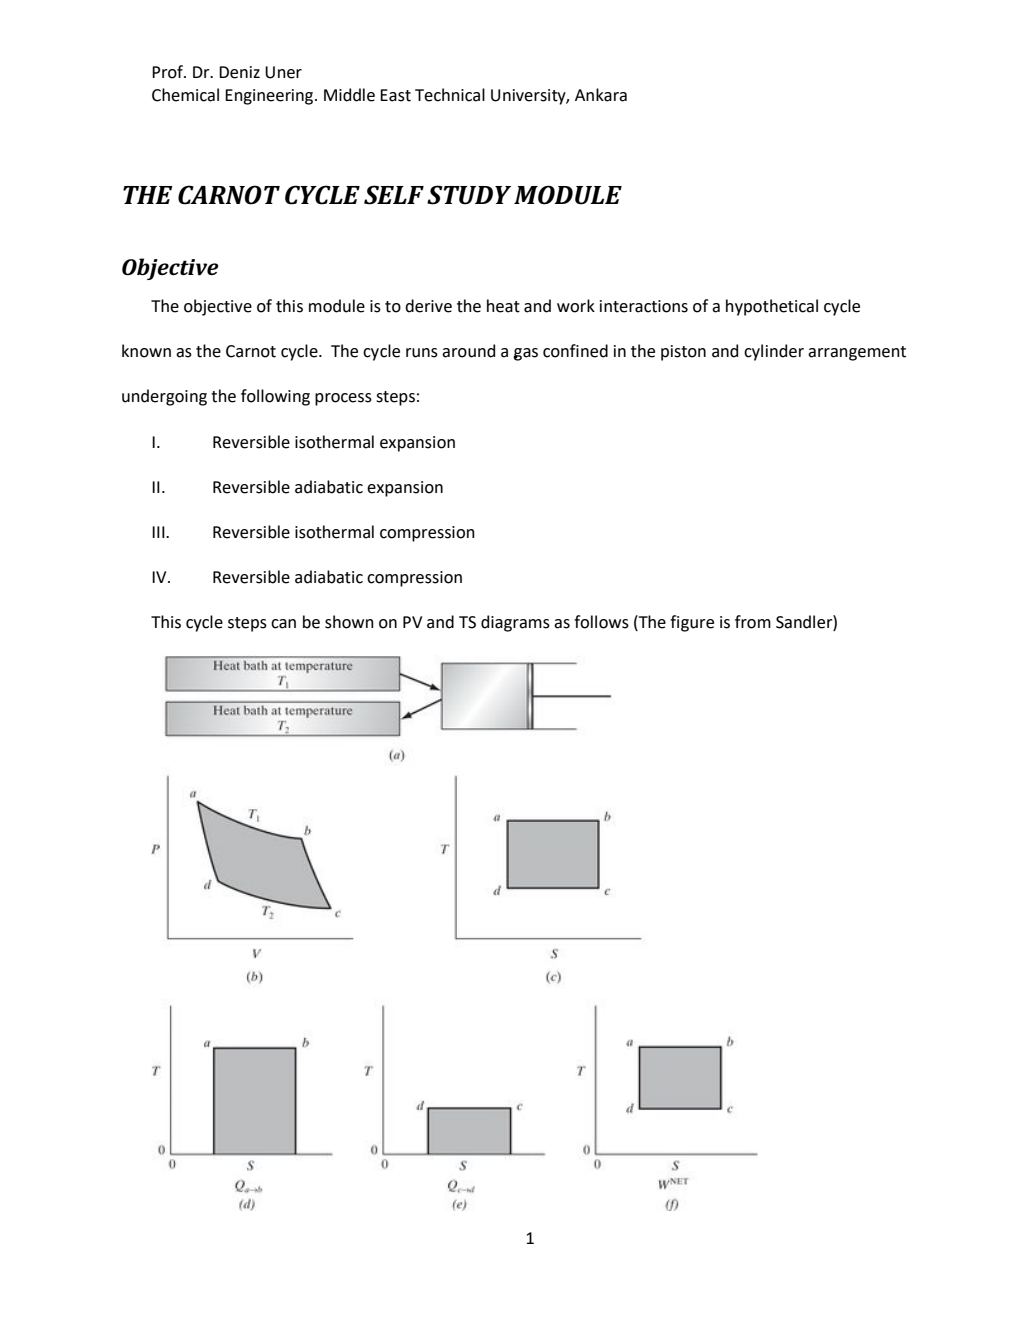 This page has height=1332, width=1030. I want to click on III, so click(159, 532).
